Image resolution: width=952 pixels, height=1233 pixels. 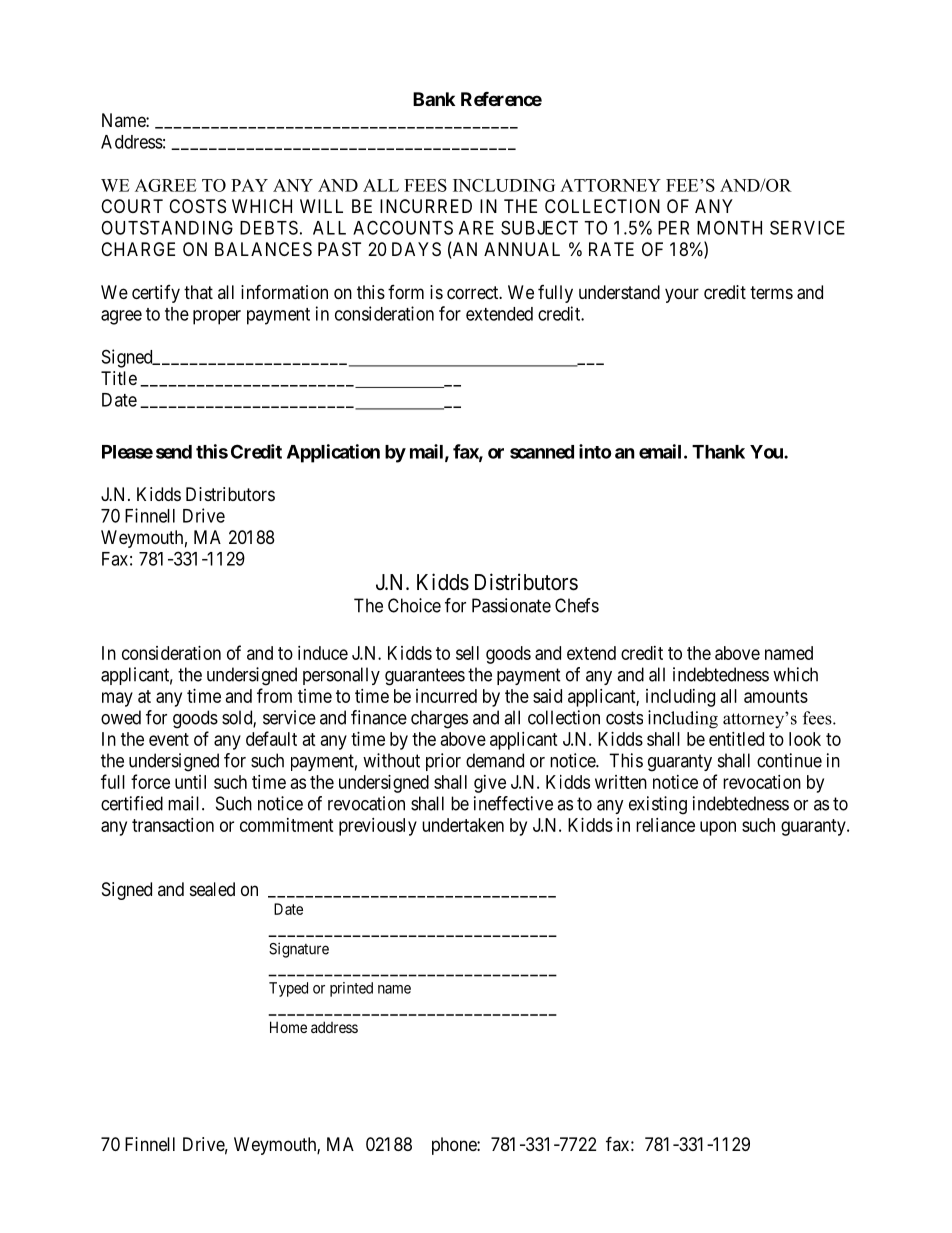 What do you see at coordinates (718, 828) in the screenshot?
I see `upon` at bounding box center [718, 828].
